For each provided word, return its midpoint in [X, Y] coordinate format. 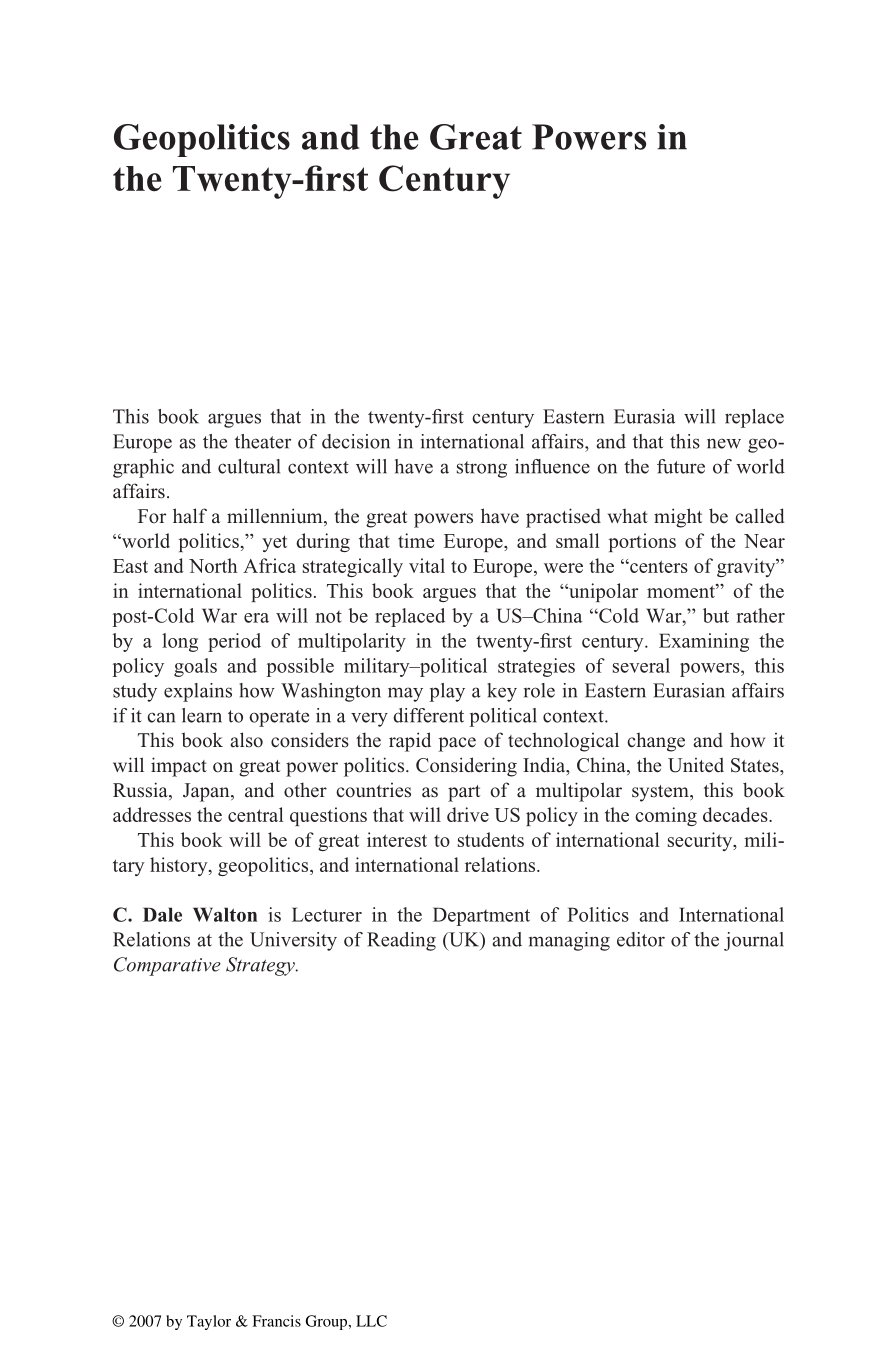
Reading [401, 941]
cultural [249, 466]
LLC [371, 1321]
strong [482, 469]
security [701, 841]
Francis [276, 1321]
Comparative [167, 966]
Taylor [209, 1322]
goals [195, 667]
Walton [225, 914]
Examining [704, 642]
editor [641, 939]
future [681, 466]
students [491, 839]
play [447, 692]
